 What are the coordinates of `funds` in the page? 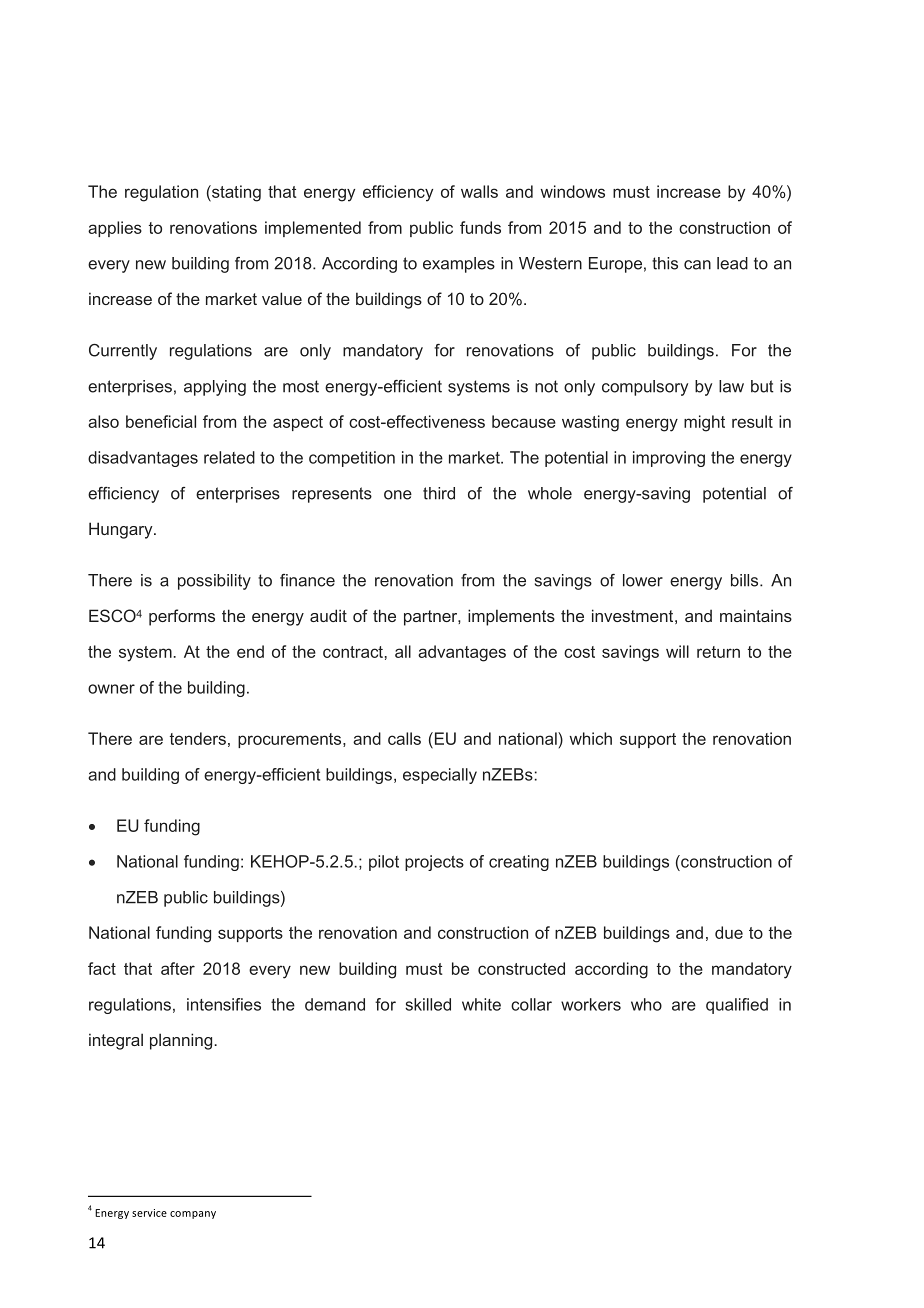 It's located at (480, 227).
